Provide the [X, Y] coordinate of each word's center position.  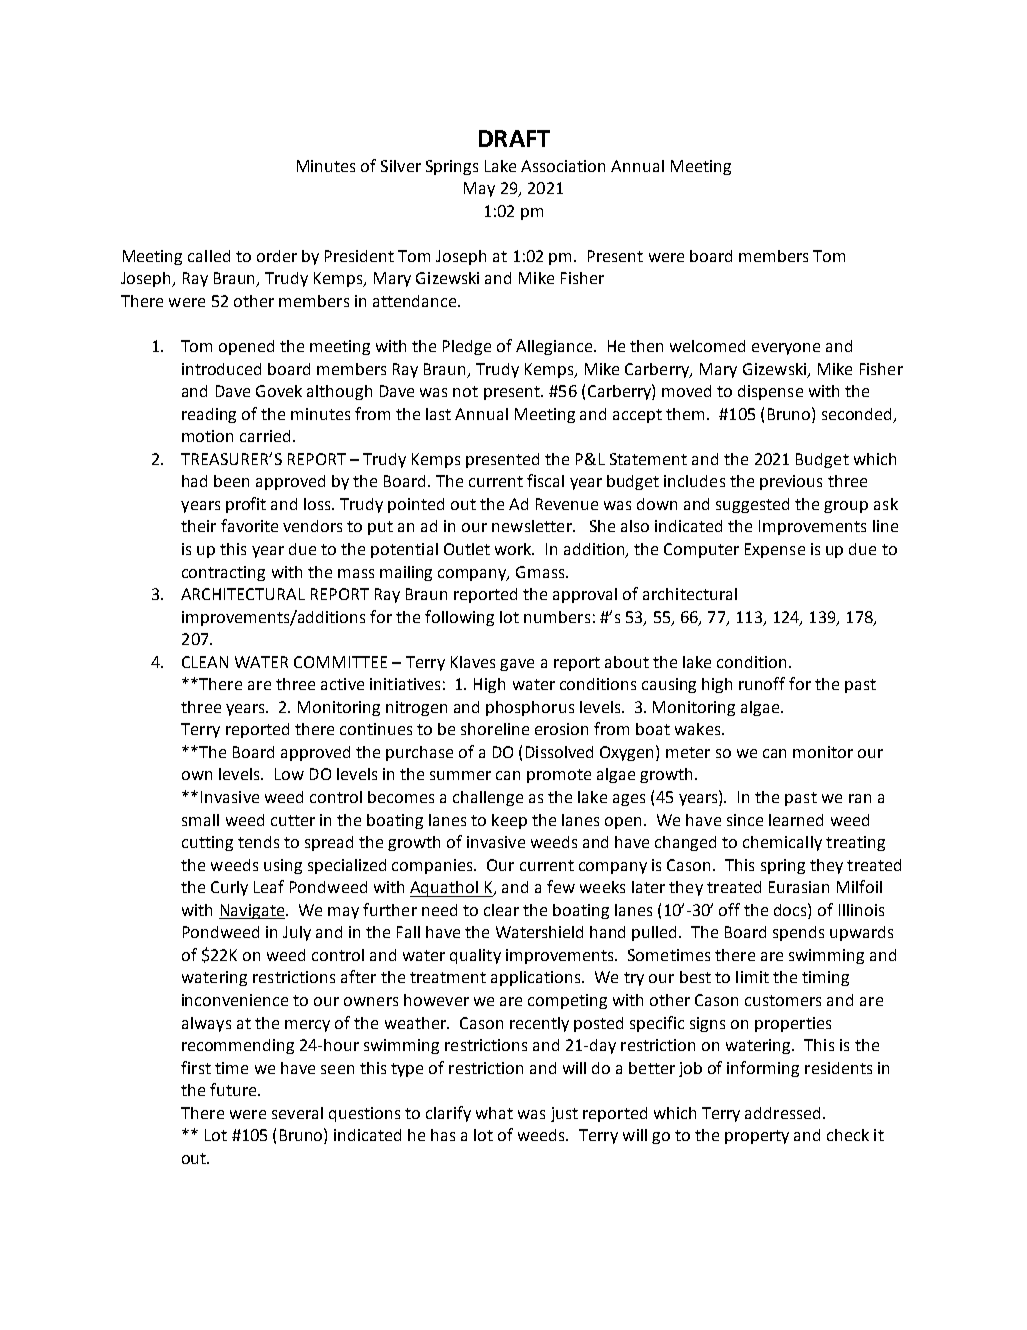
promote [559, 776]
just [564, 1114]
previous [791, 482]
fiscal [545, 480]
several [297, 1113]
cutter [293, 820]
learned [796, 820]
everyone [786, 349]
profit [246, 505]
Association [563, 166]
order [277, 256]
